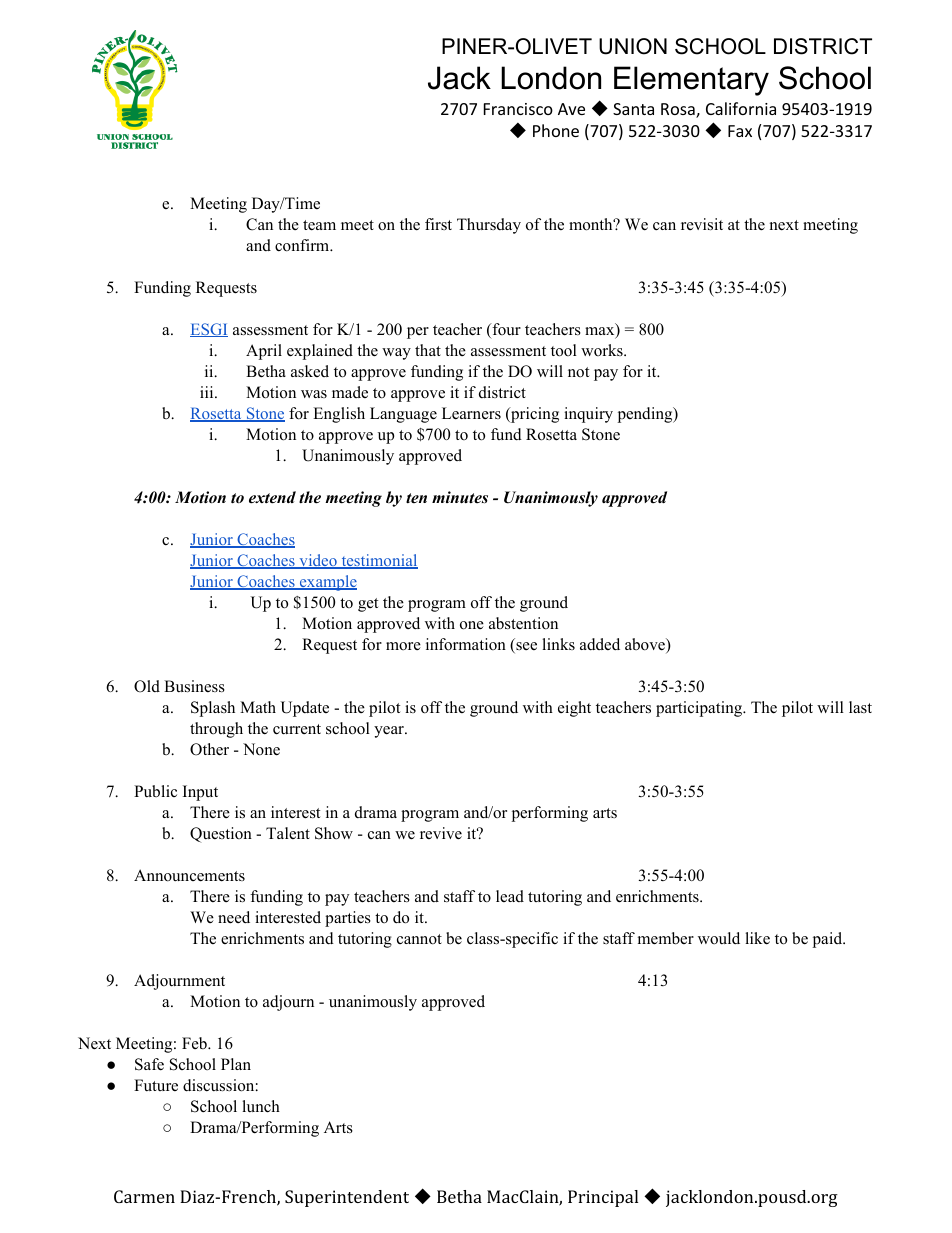 The image size is (952, 1233). What do you see at coordinates (200, 793) in the page?
I see `Input` at bounding box center [200, 793].
